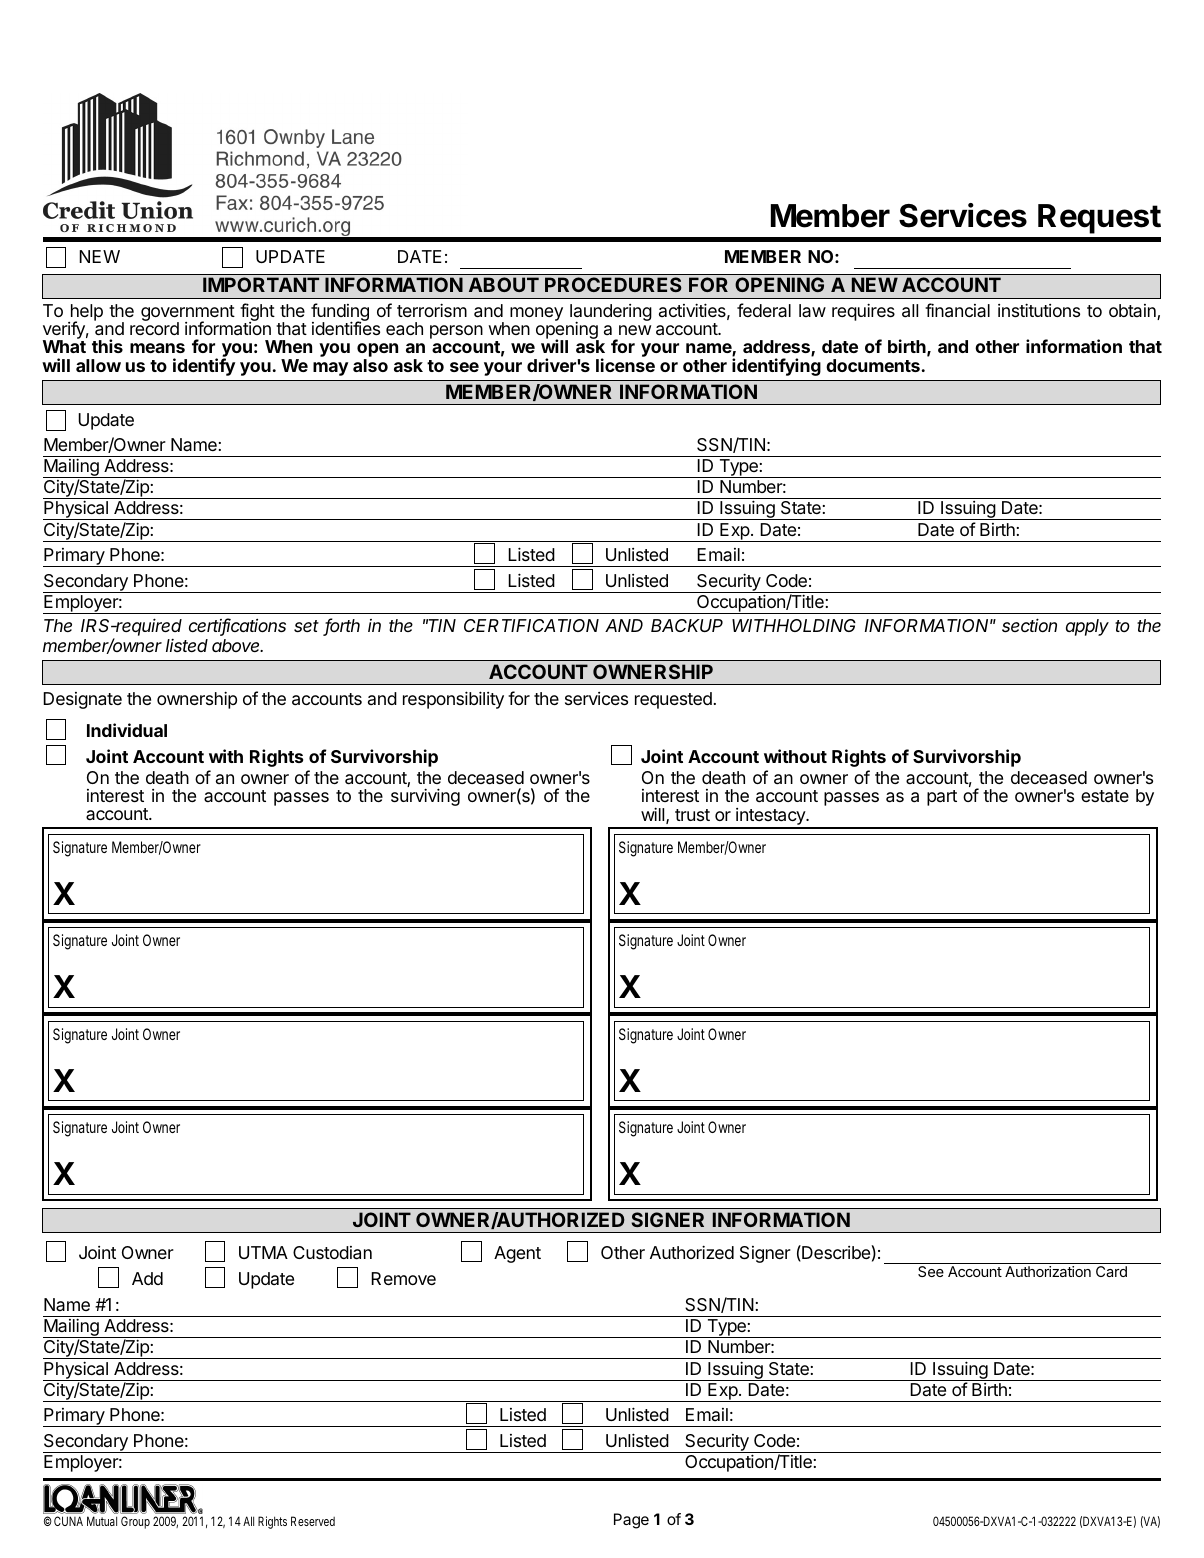  Describe the element at coordinates (1048, 1271) in the page. I see `Authorization` at that location.
